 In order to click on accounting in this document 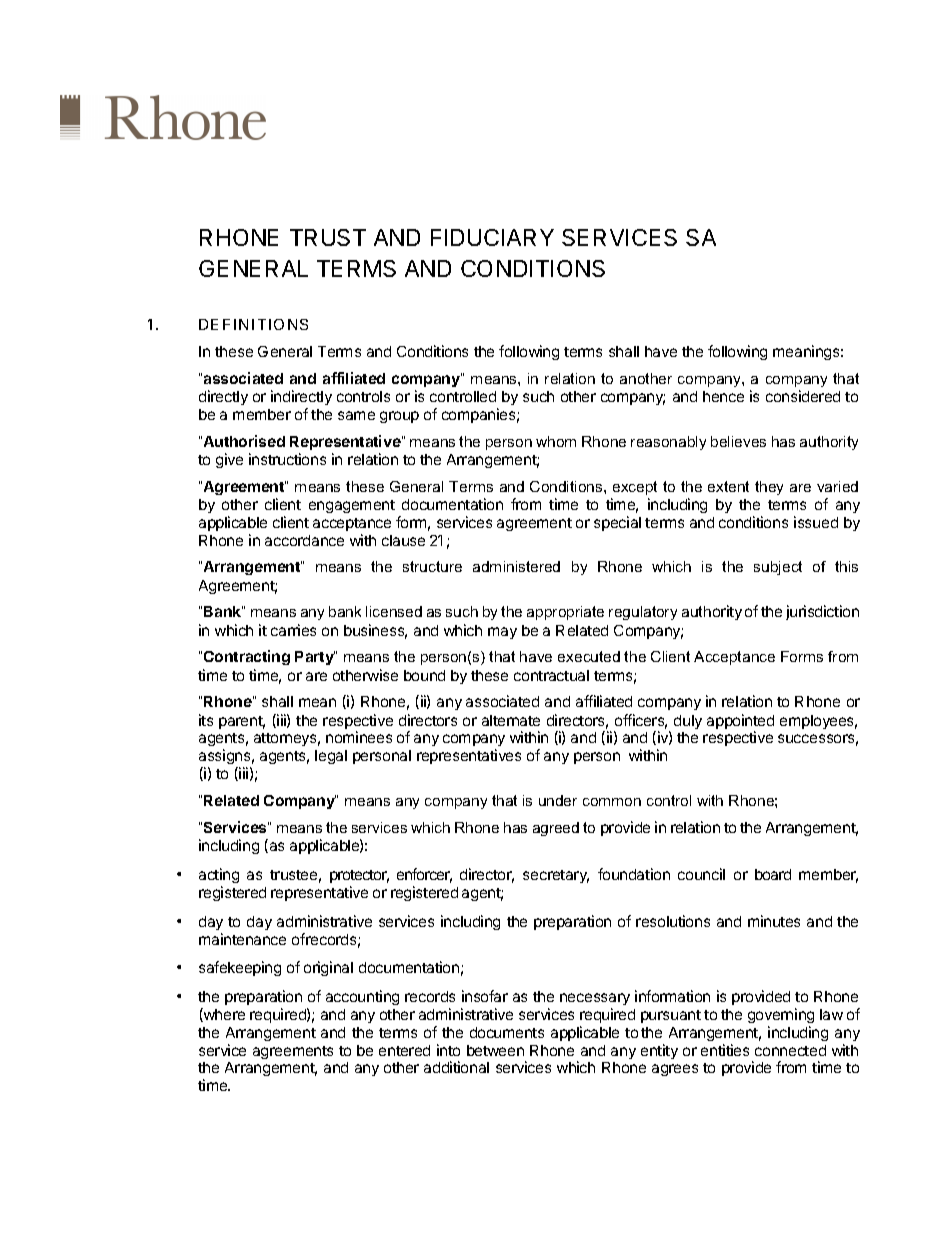, I will do `click(362, 997)`.
